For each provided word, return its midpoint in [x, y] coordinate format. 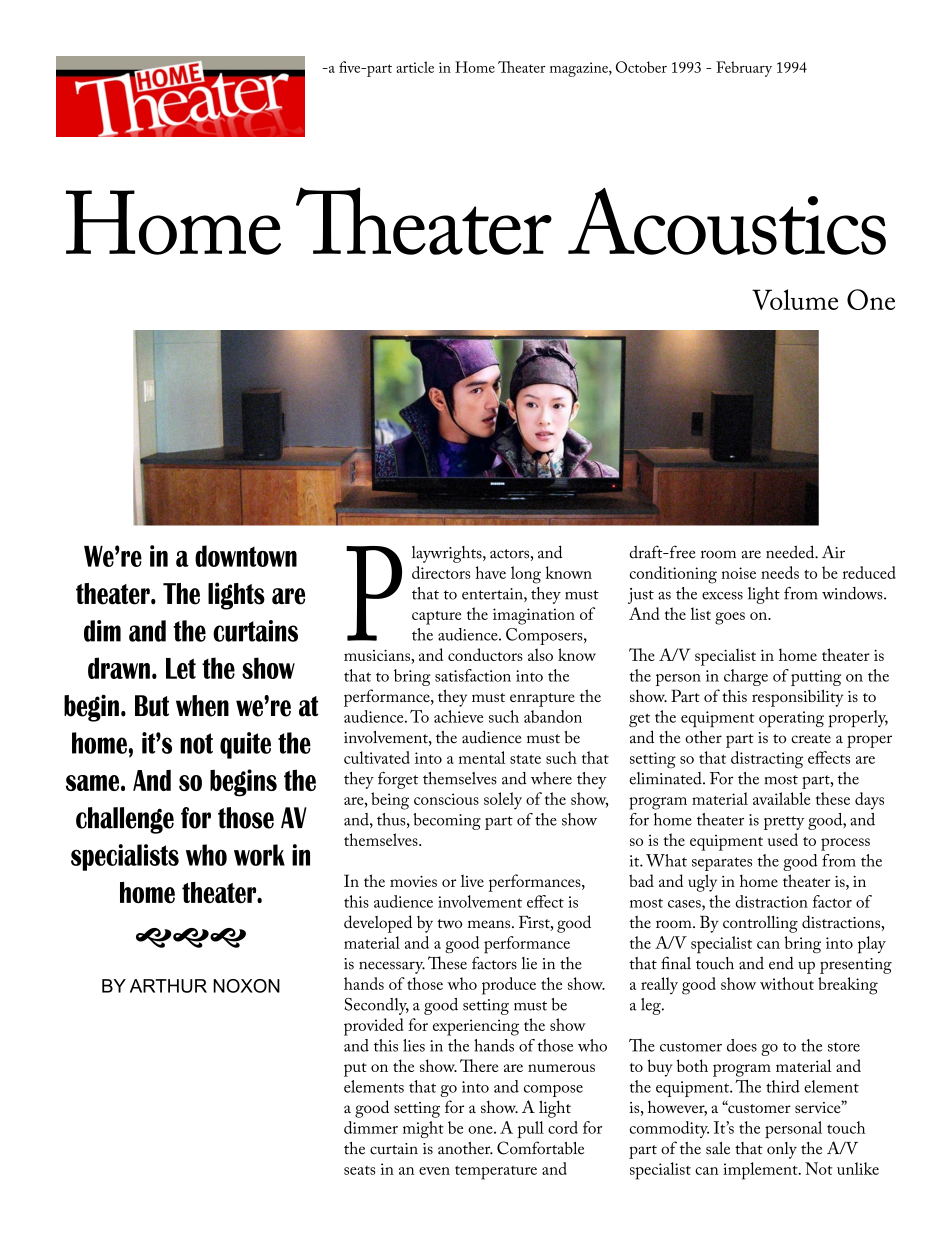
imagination [534, 616]
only [782, 1150]
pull [531, 1129]
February [744, 69]
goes [730, 618]
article [415, 67]
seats [360, 1170]
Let [181, 668]
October [641, 67]
